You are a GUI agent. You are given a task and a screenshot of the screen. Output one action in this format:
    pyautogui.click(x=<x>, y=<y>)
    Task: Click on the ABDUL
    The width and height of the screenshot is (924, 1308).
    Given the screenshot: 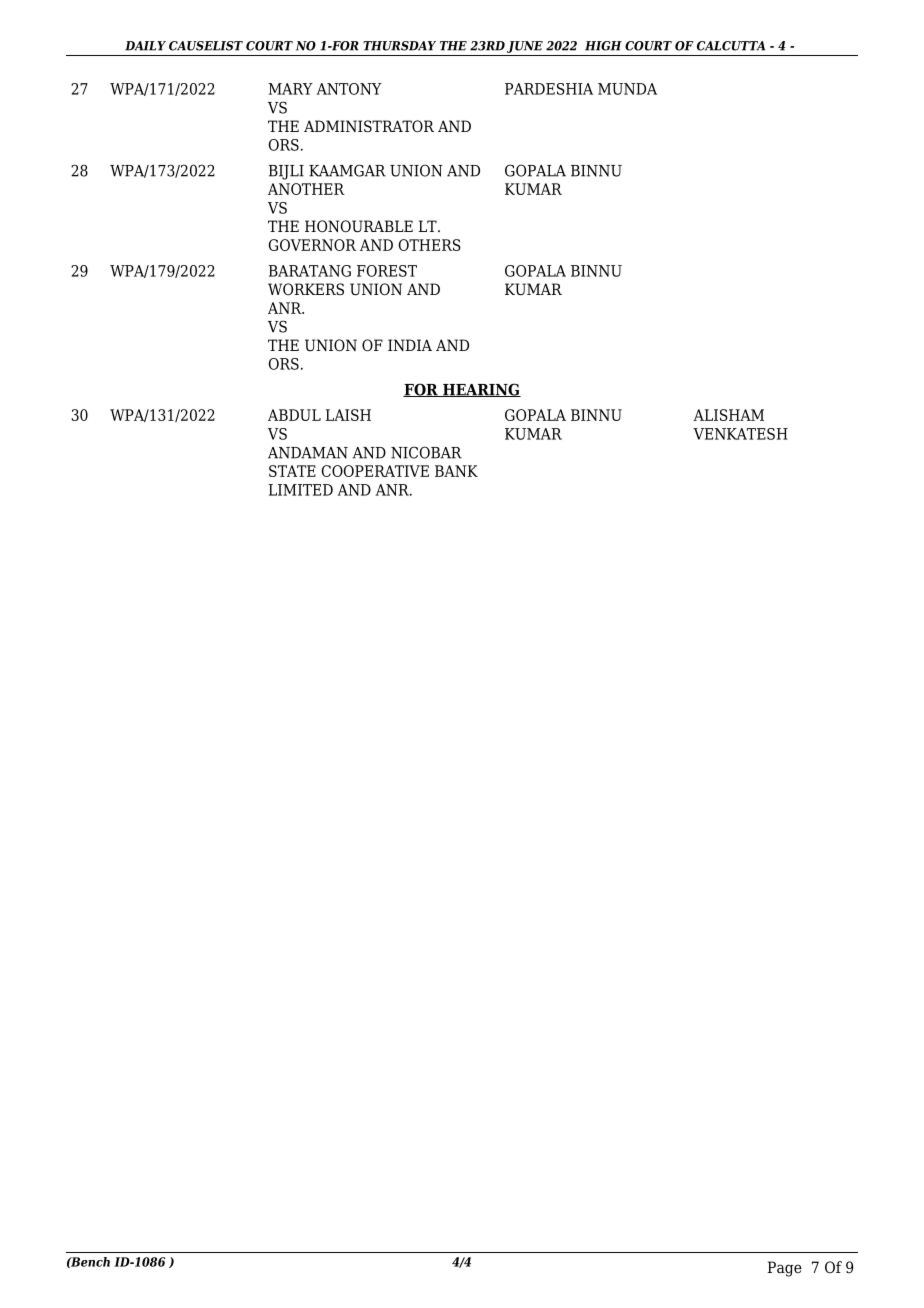 What is the action you would take?
    pyautogui.click(x=294, y=415)
